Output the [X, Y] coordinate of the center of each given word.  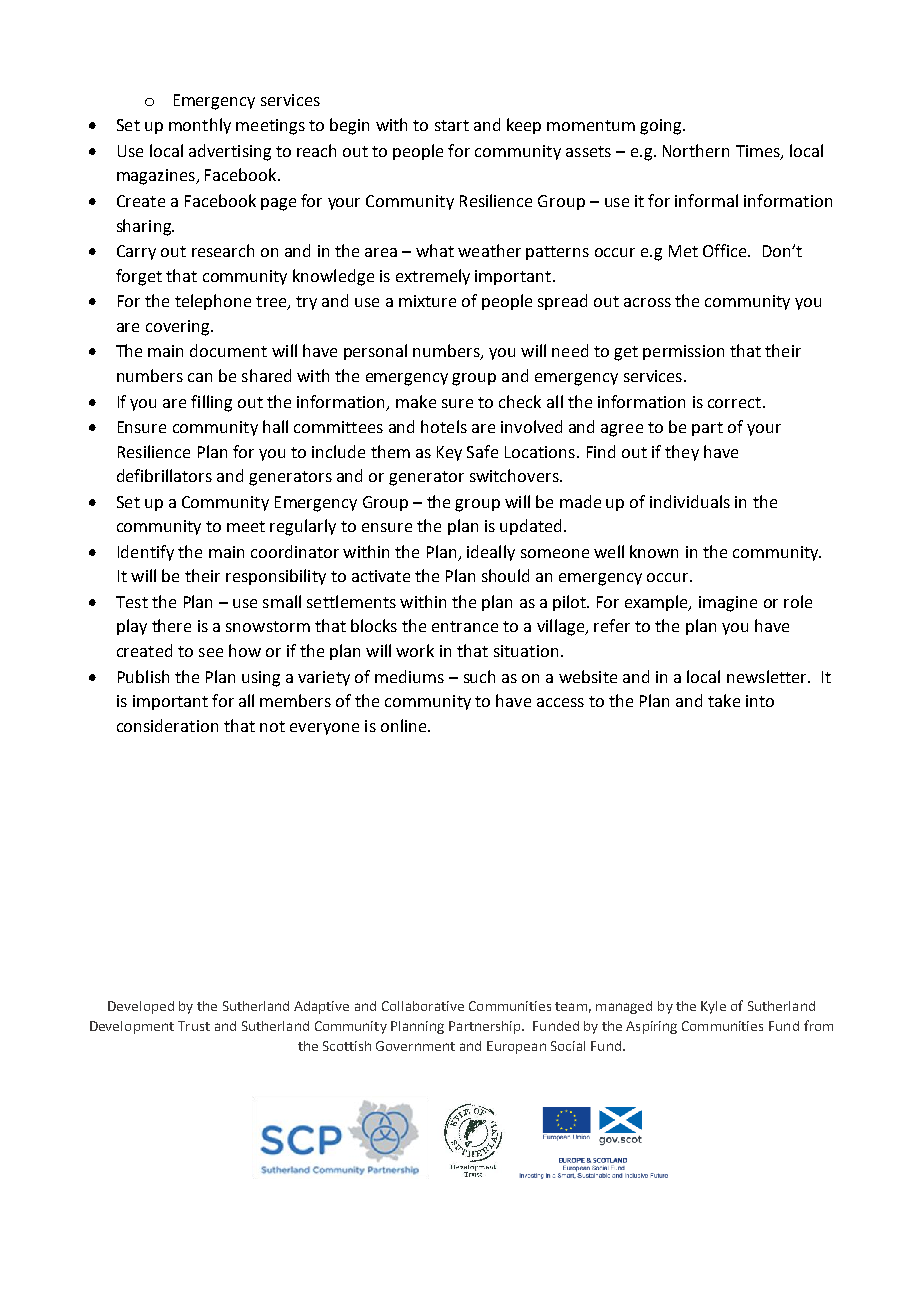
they [682, 453]
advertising [230, 152]
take [724, 700]
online [405, 725]
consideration [167, 725]
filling [211, 403]
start [452, 125]
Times [759, 152]
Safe [482, 451]
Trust [194, 1026]
